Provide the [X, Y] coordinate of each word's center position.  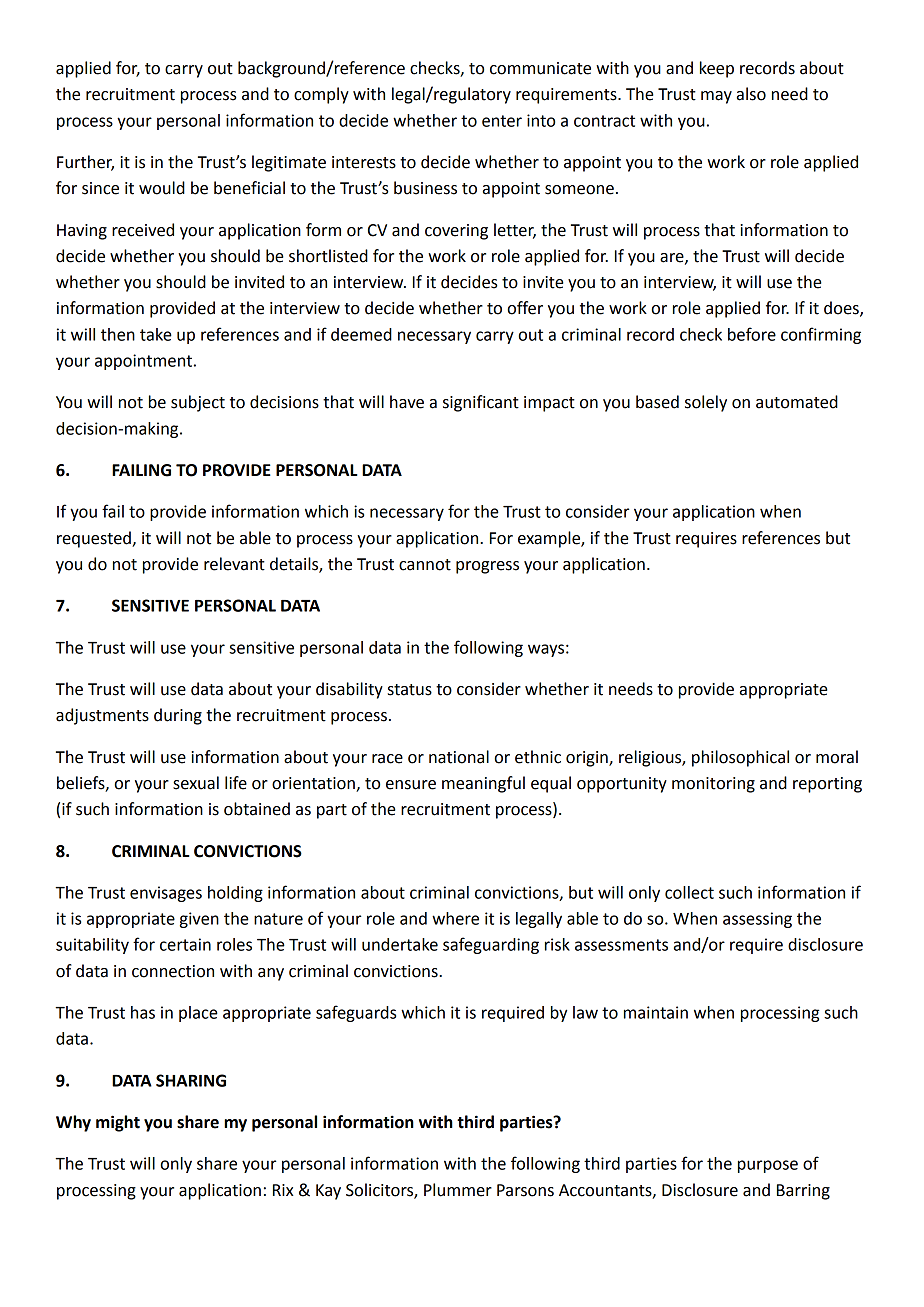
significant [481, 403]
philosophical [740, 758]
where [455, 918]
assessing [757, 920]
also [751, 94]
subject [198, 403]
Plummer [458, 1190]
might [118, 1123]
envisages [166, 894]
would [162, 188]
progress [487, 567]
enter [502, 121]
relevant [234, 564]
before [752, 334]
